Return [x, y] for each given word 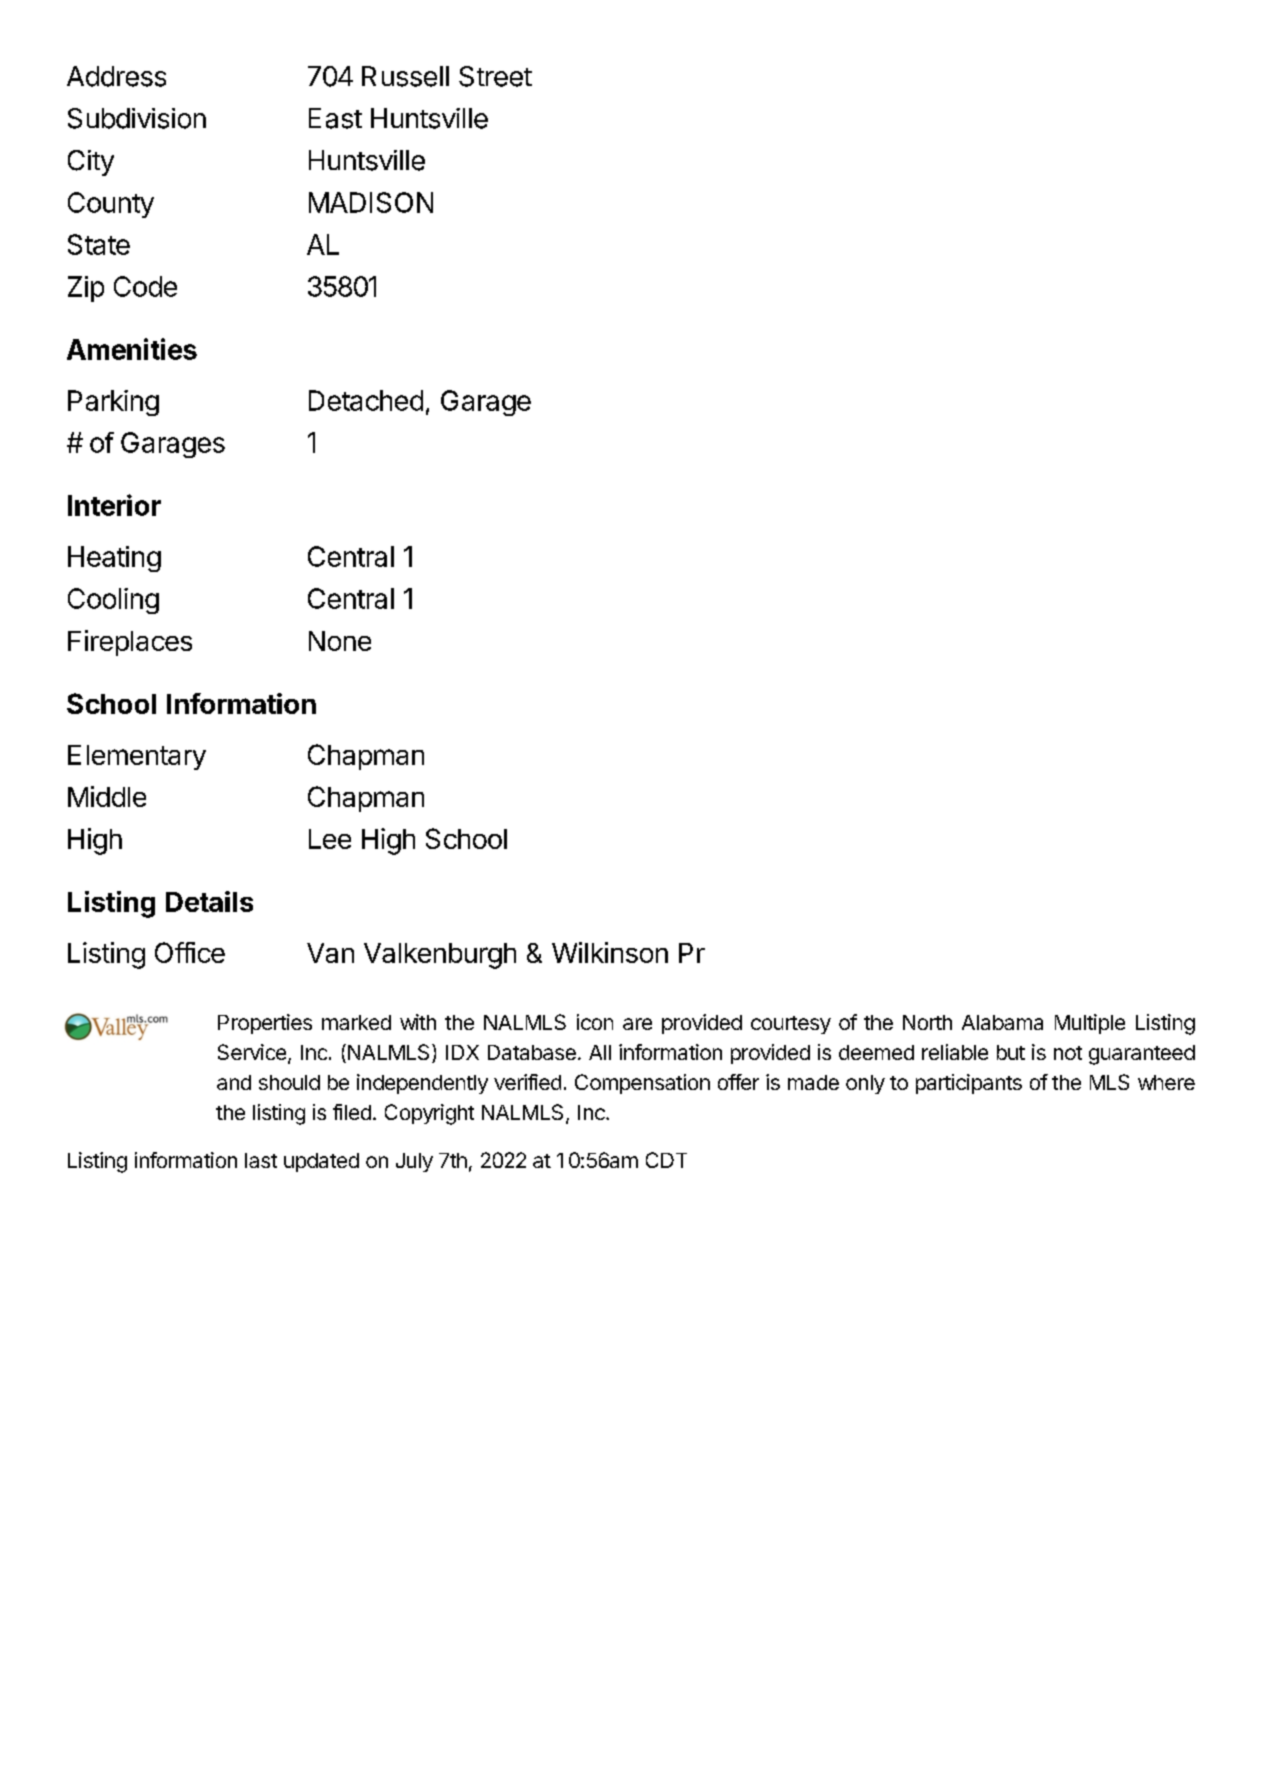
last [261, 1160]
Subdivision [137, 118]
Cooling [113, 601]
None [340, 641]
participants [969, 1084]
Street [495, 76]
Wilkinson [610, 952]
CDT [666, 1160]
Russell [405, 76]
